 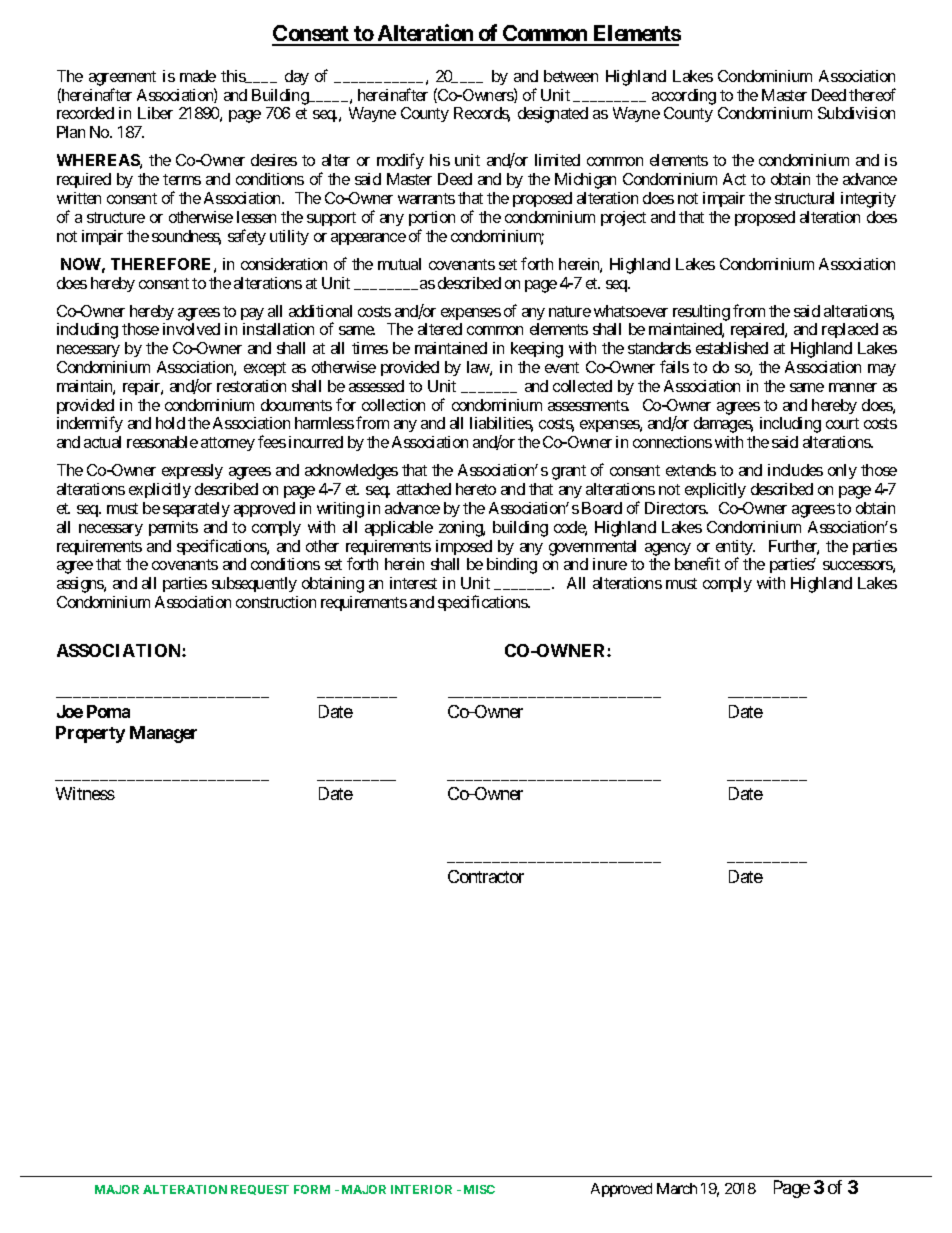 I want to click on Liber, so click(x=155, y=113).
